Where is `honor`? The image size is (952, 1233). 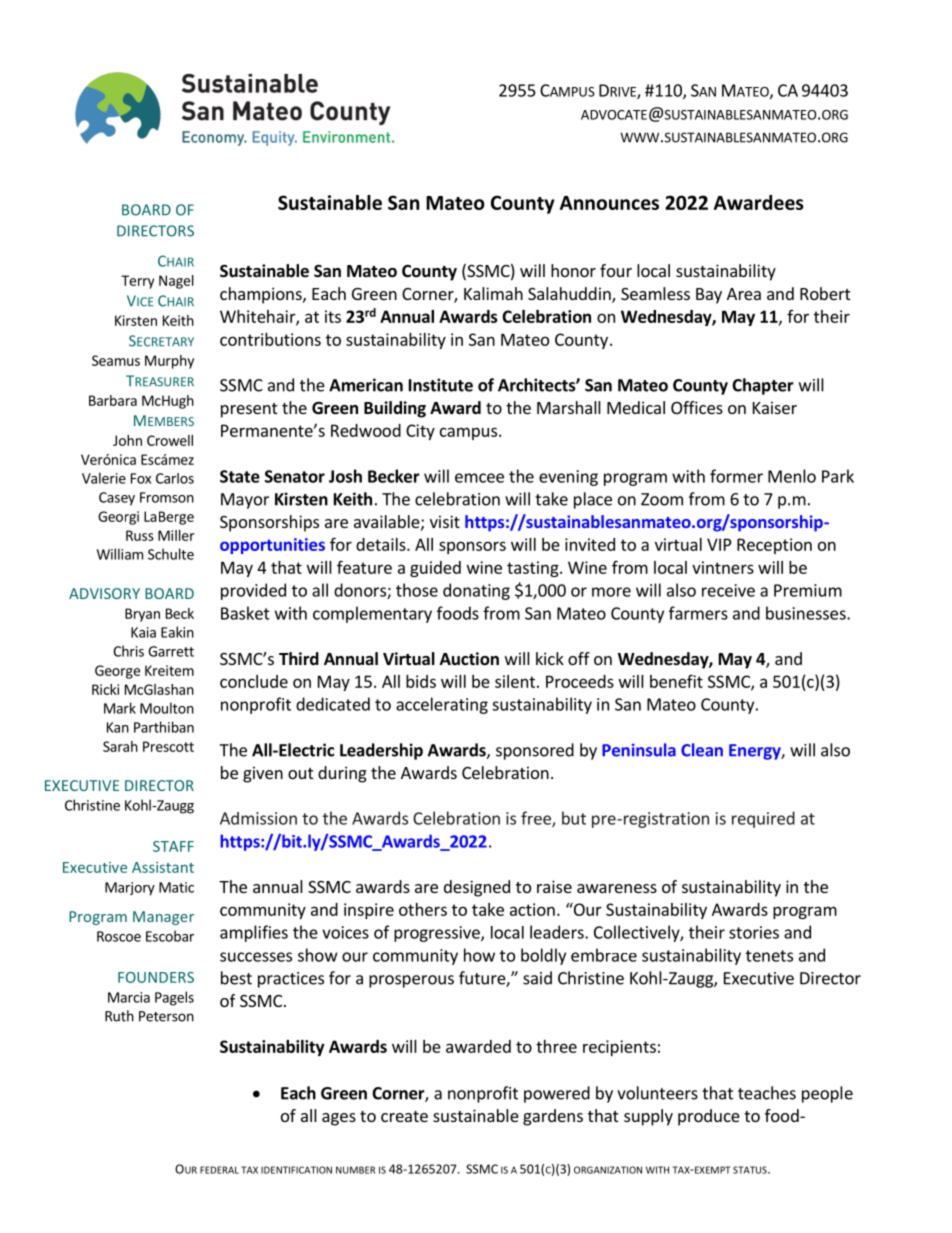 honor is located at coordinates (573, 270).
